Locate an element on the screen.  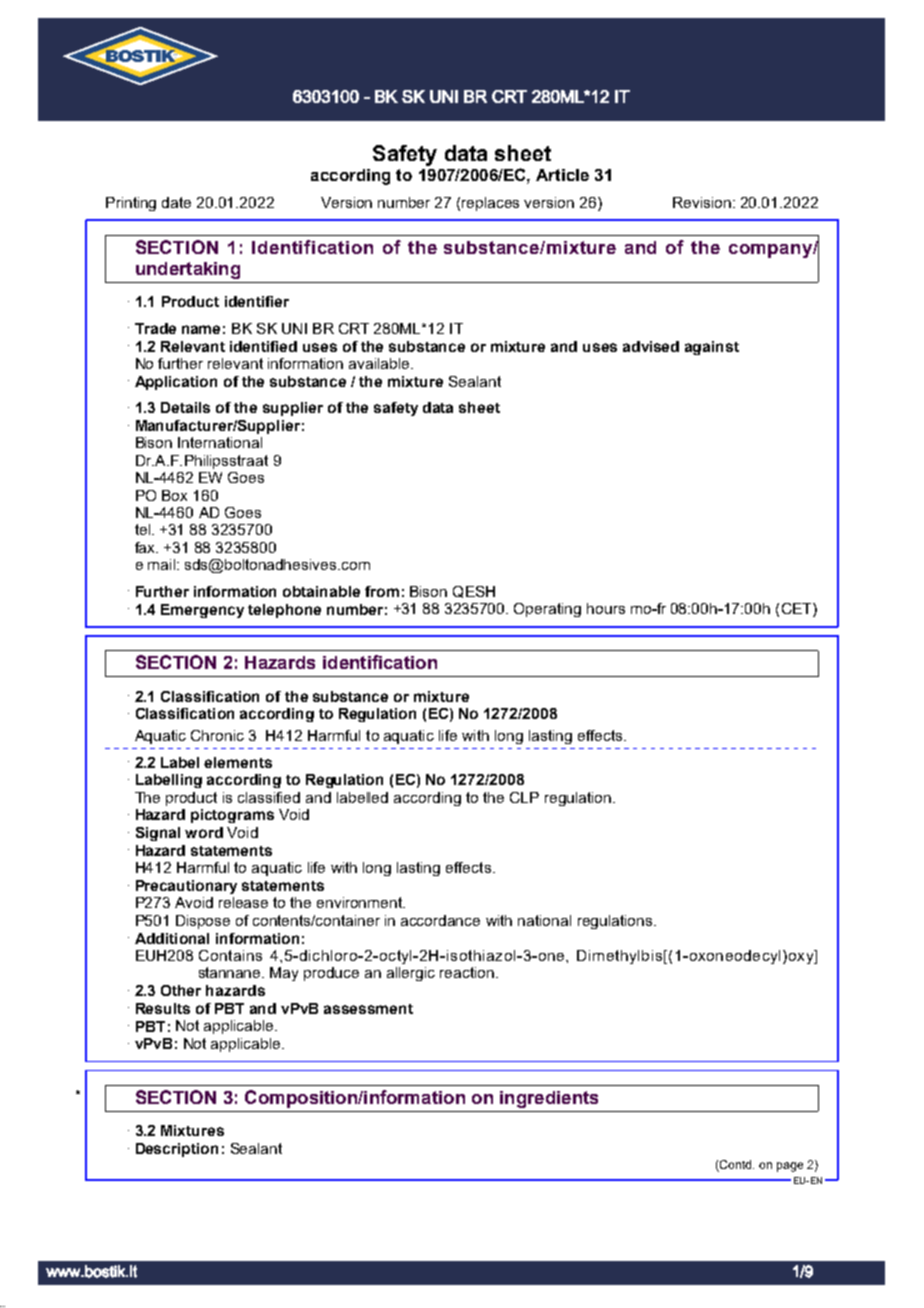
Description is located at coordinates (177, 1150).
